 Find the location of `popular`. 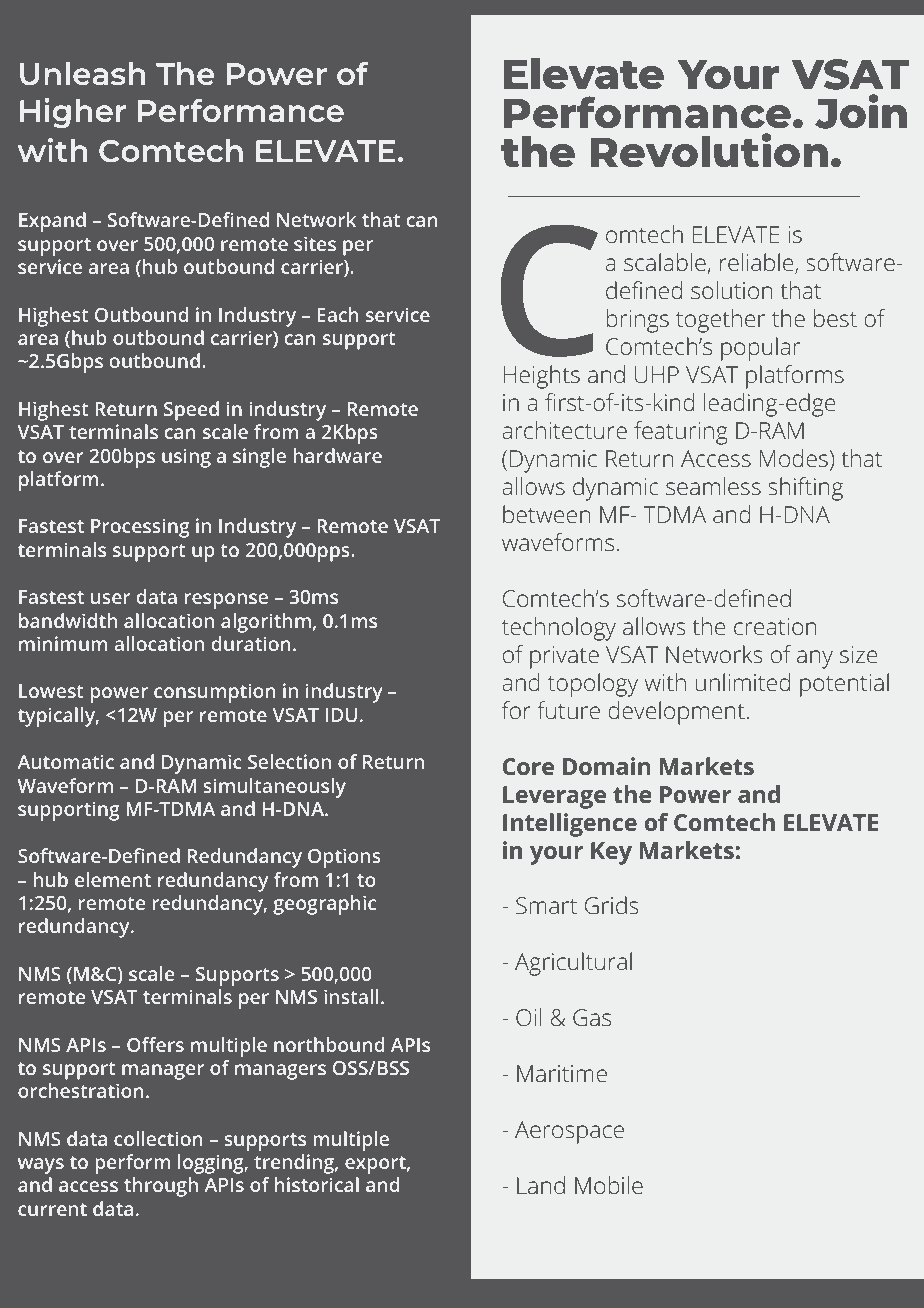

popular is located at coordinates (760, 349).
